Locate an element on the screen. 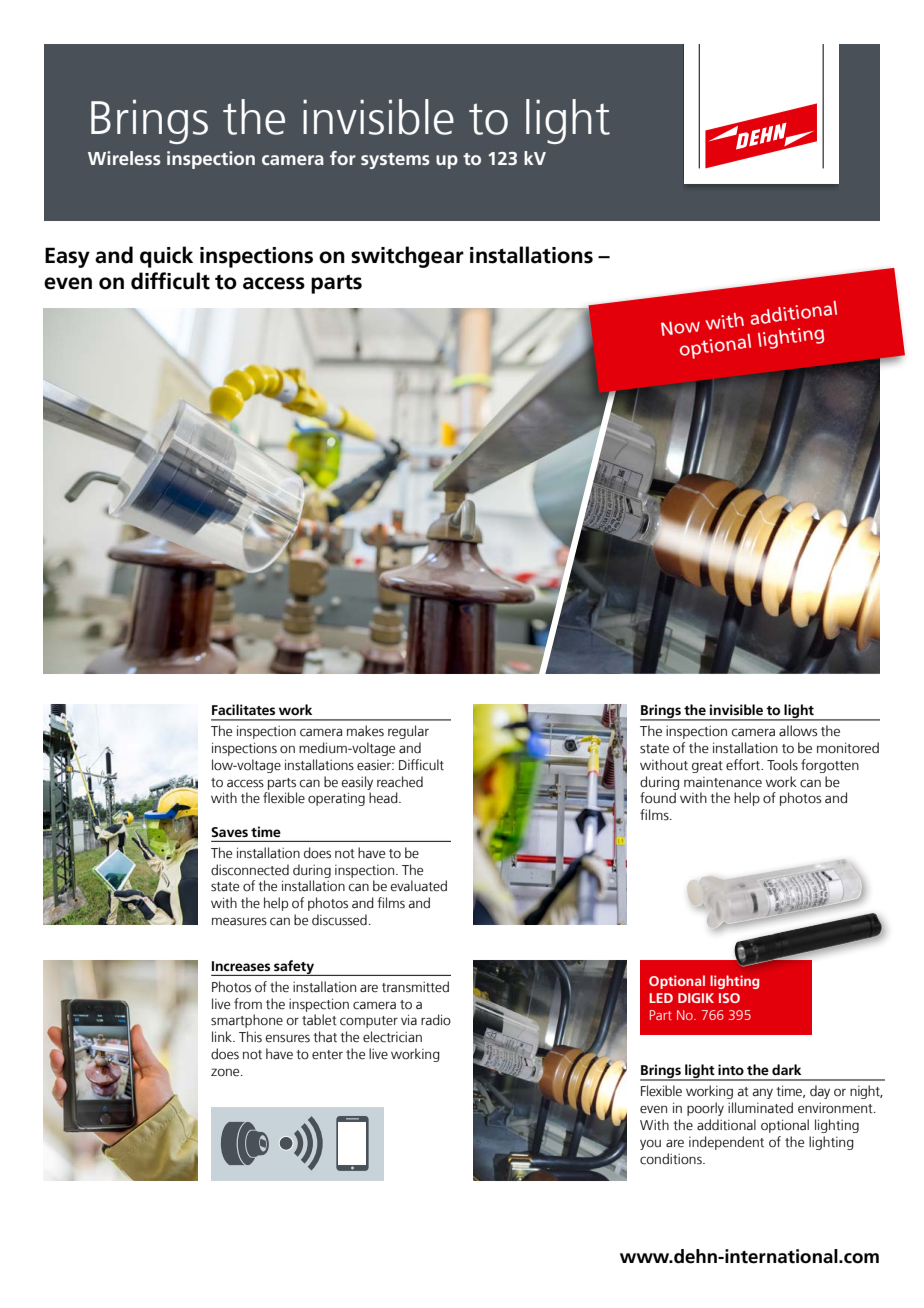 This screenshot has width=924, height=1308. Wireless is located at coordinates (124, 158).
